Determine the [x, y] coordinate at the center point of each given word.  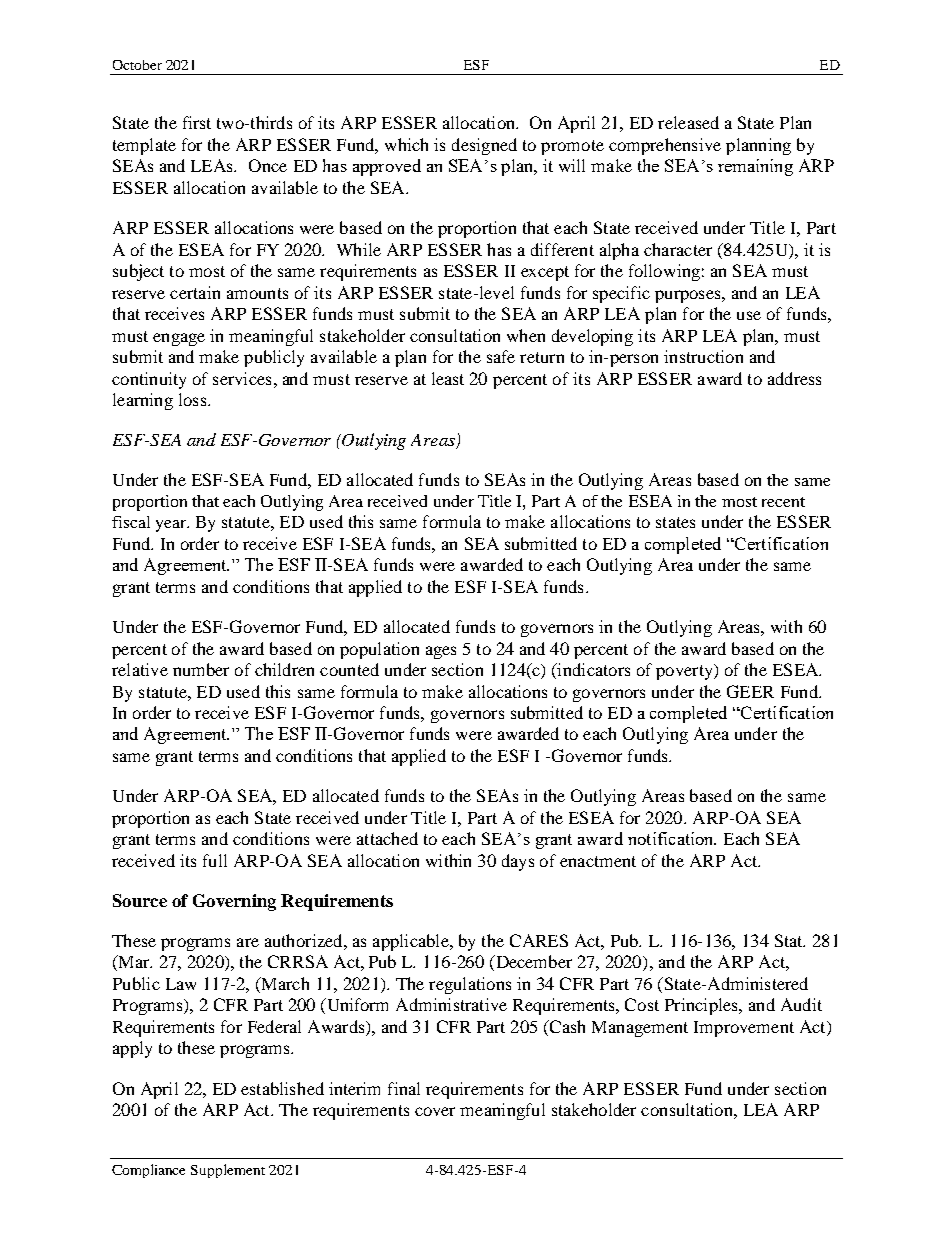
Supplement [228, 1171]
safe [501, 356]
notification [672, 838]
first [197, 122]
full [215, 860]
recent [783, 502]
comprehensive [665, 146]
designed [484, 146]
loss [192, 399]
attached [387, 838]
